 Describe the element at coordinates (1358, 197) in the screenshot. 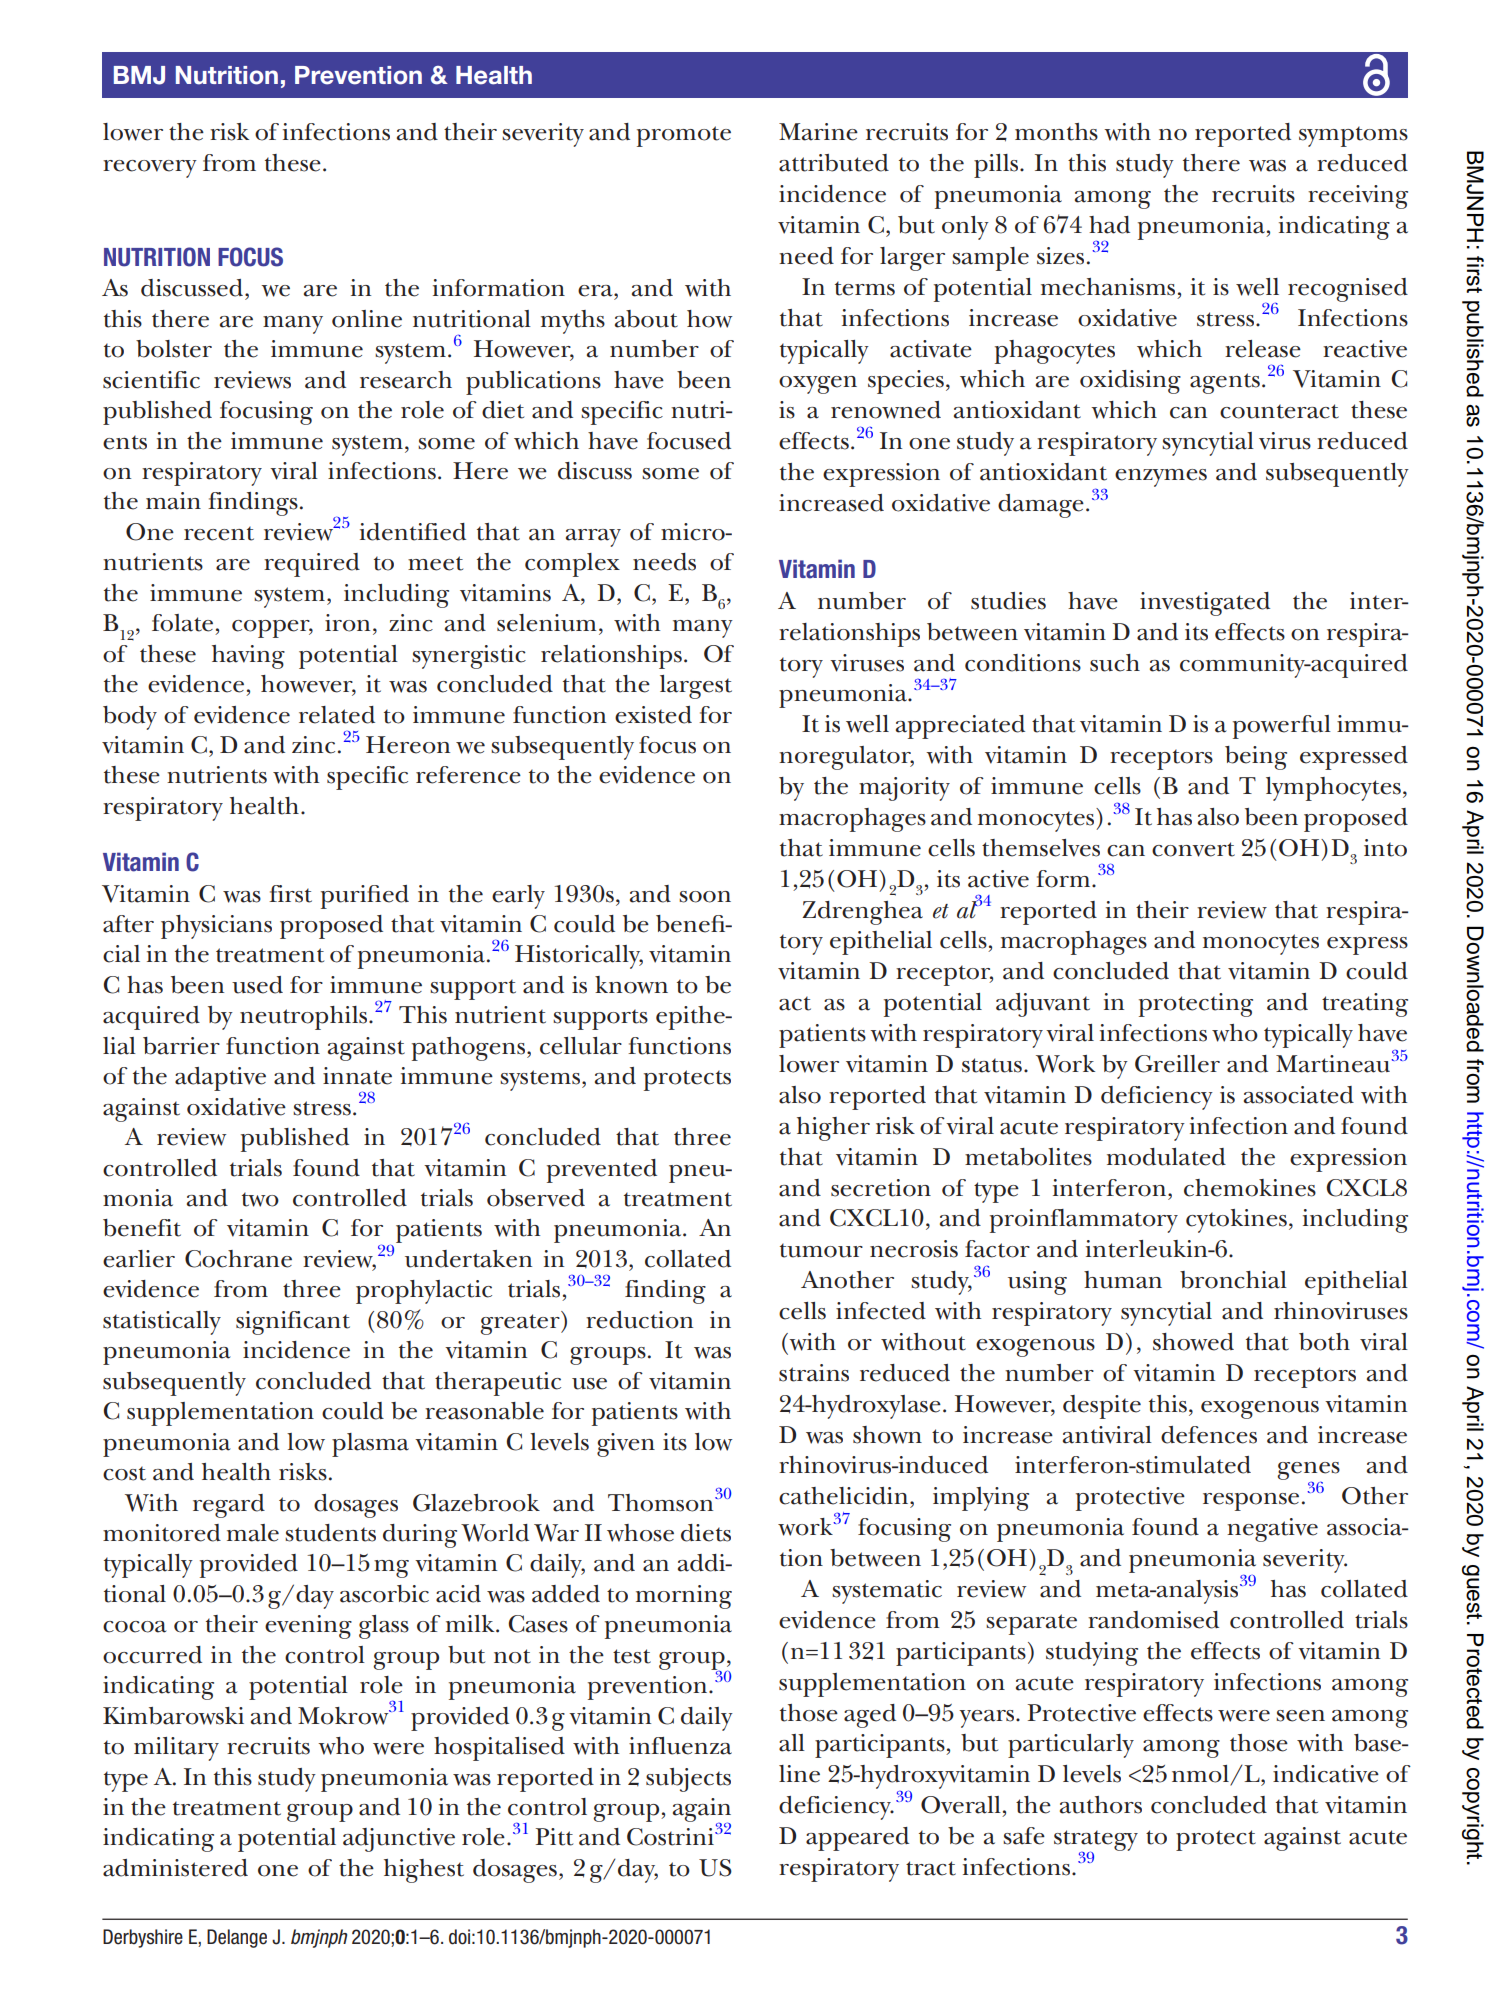

I see `receiving` at that location.
